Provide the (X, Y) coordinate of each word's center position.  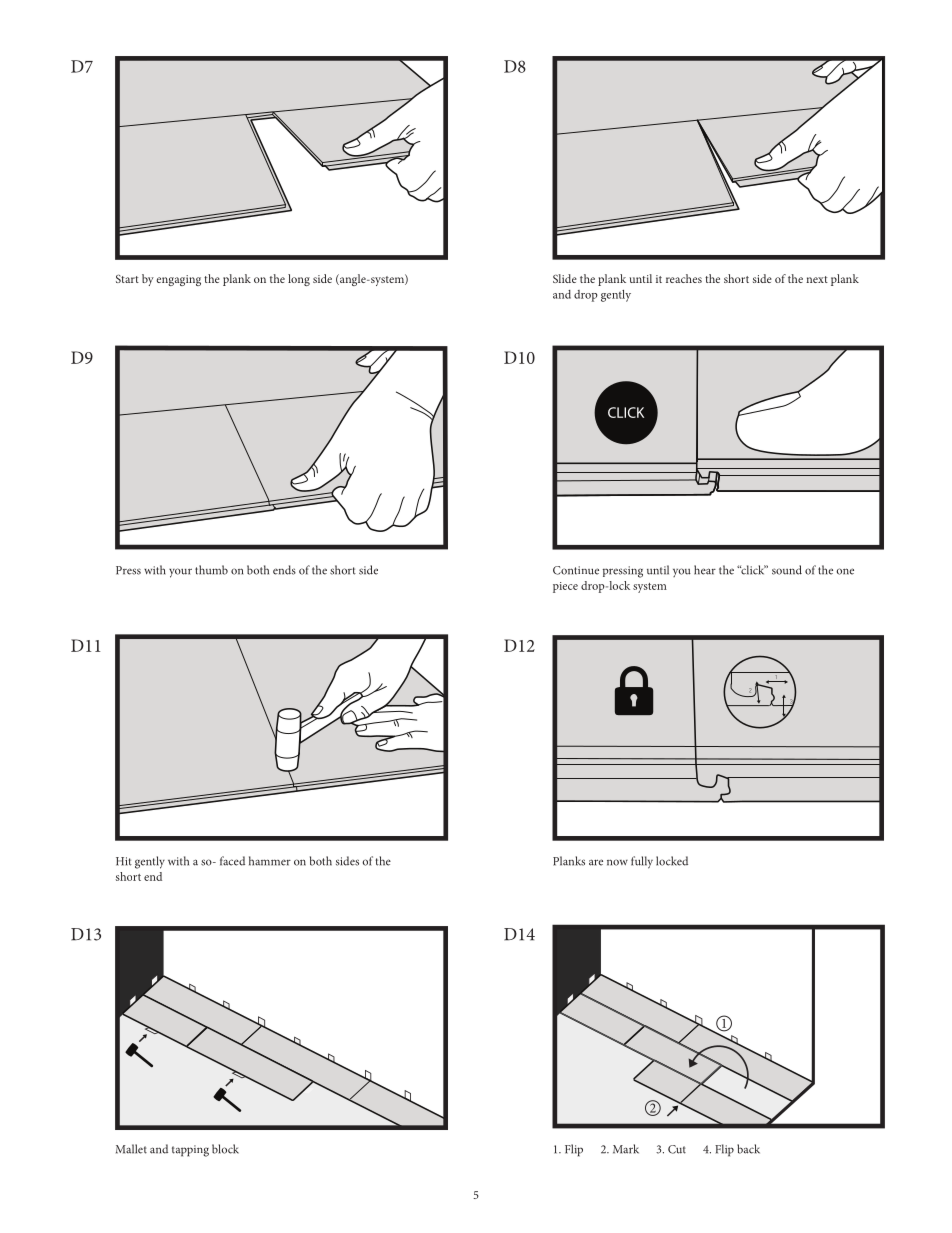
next (817, 279)
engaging (178, 280)
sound (787, 570)
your (180, 573)
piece (565, 587)
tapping (190, 1151)
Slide (565, 278)
